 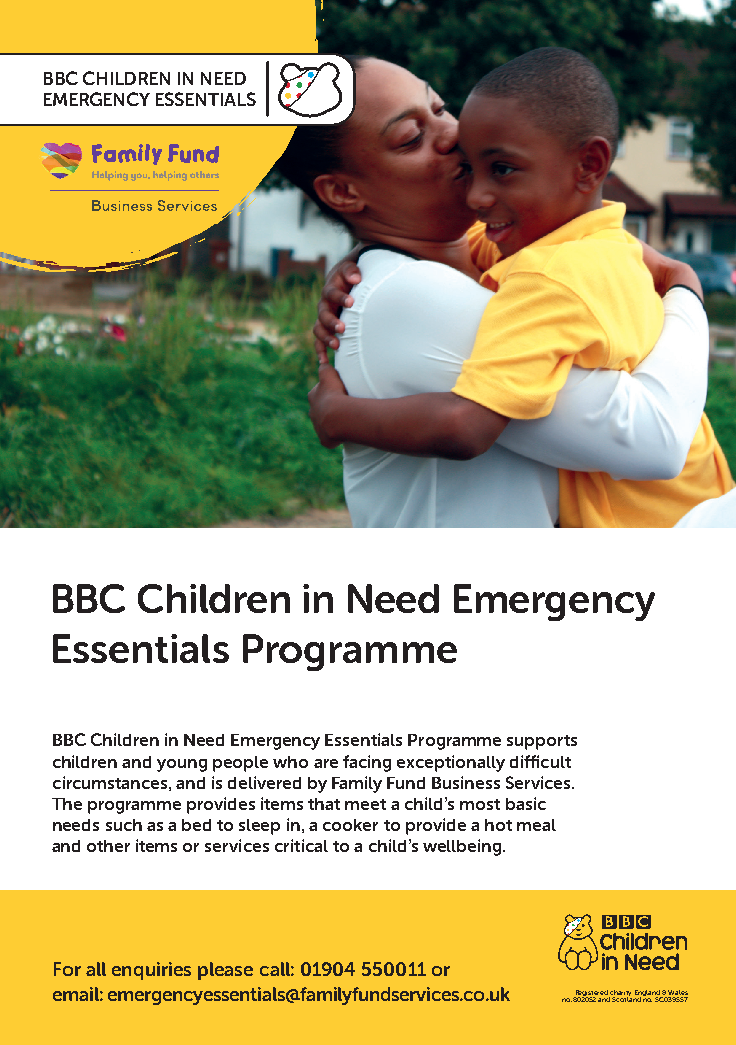 I want to click on Wales, so click(x=678, y=992).
